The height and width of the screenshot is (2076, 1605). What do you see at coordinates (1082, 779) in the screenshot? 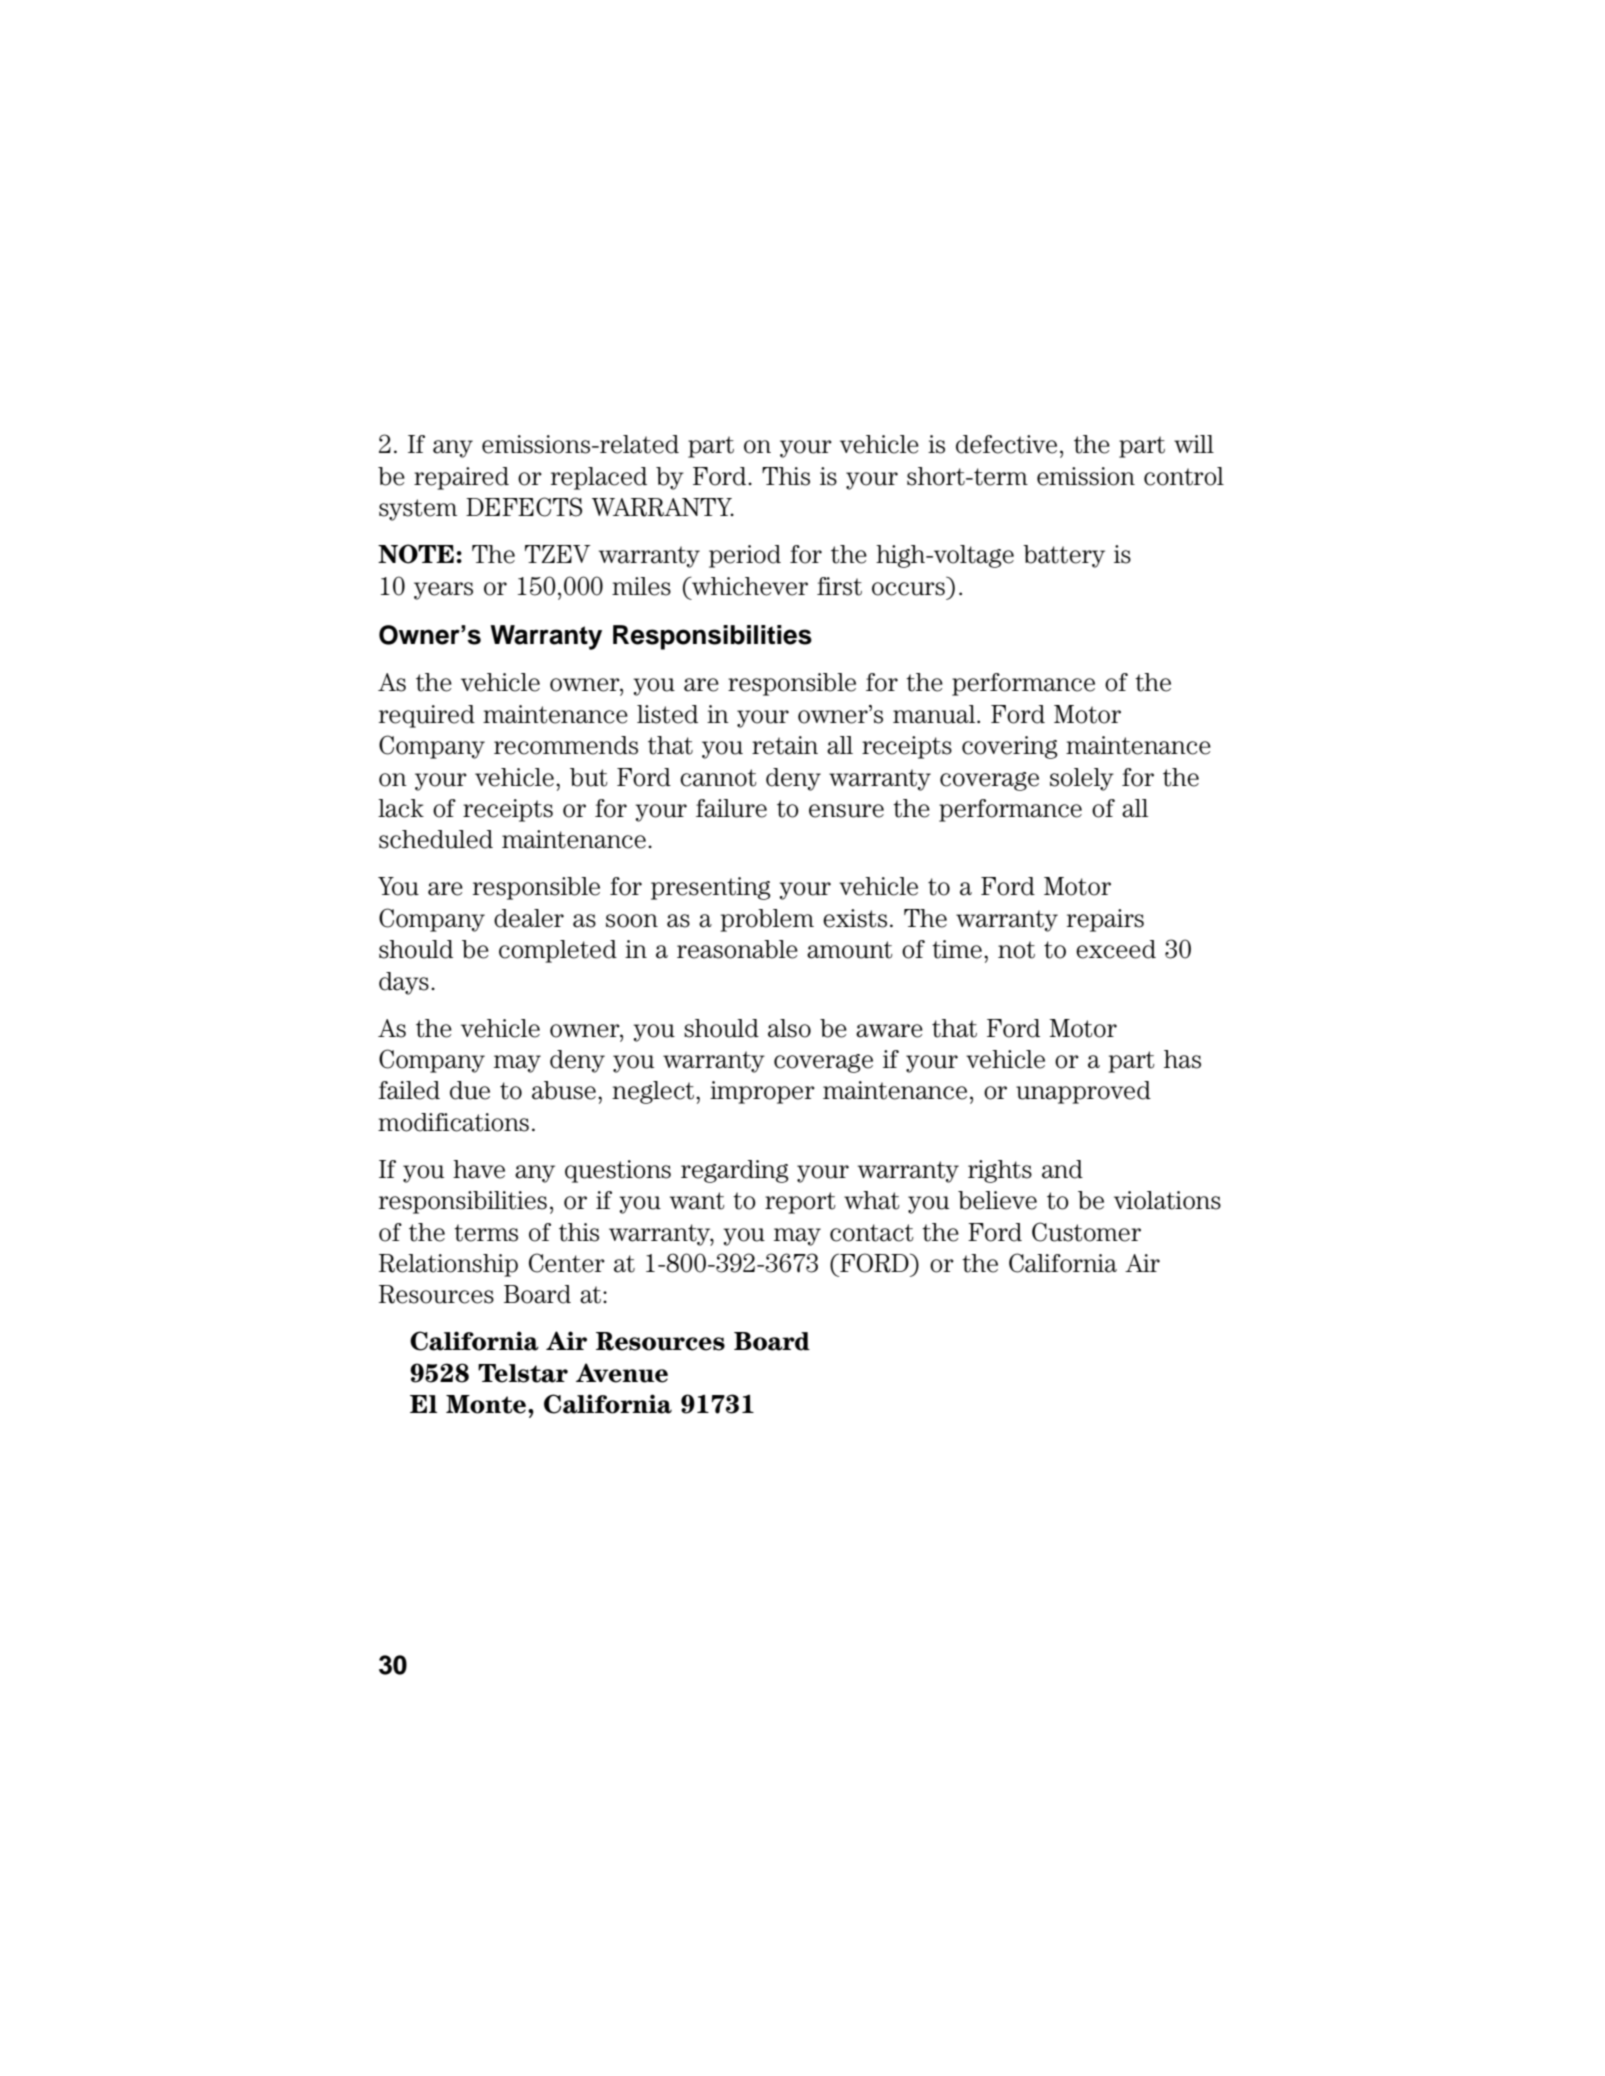
I see `solely` at bounding box center [1082, 779].
